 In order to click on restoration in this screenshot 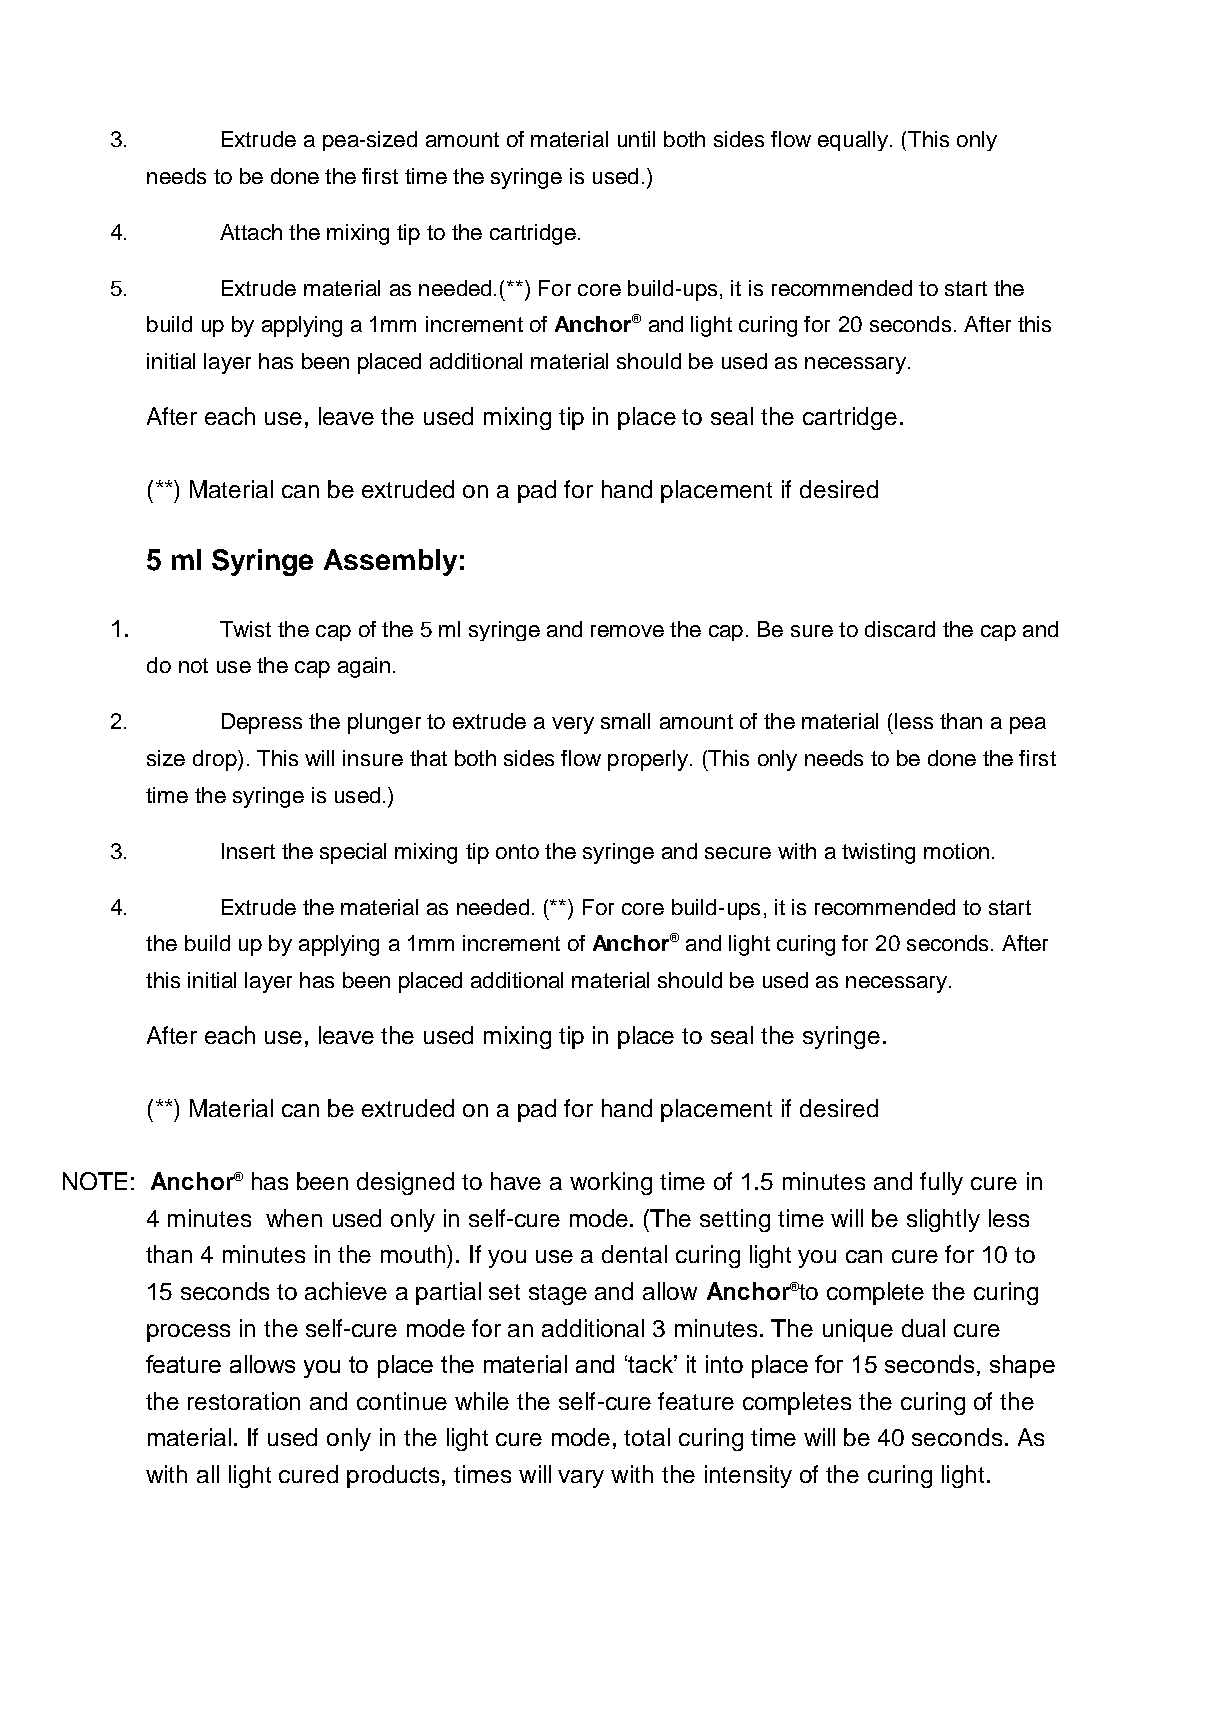, I will do `click(244, 1401)`.
